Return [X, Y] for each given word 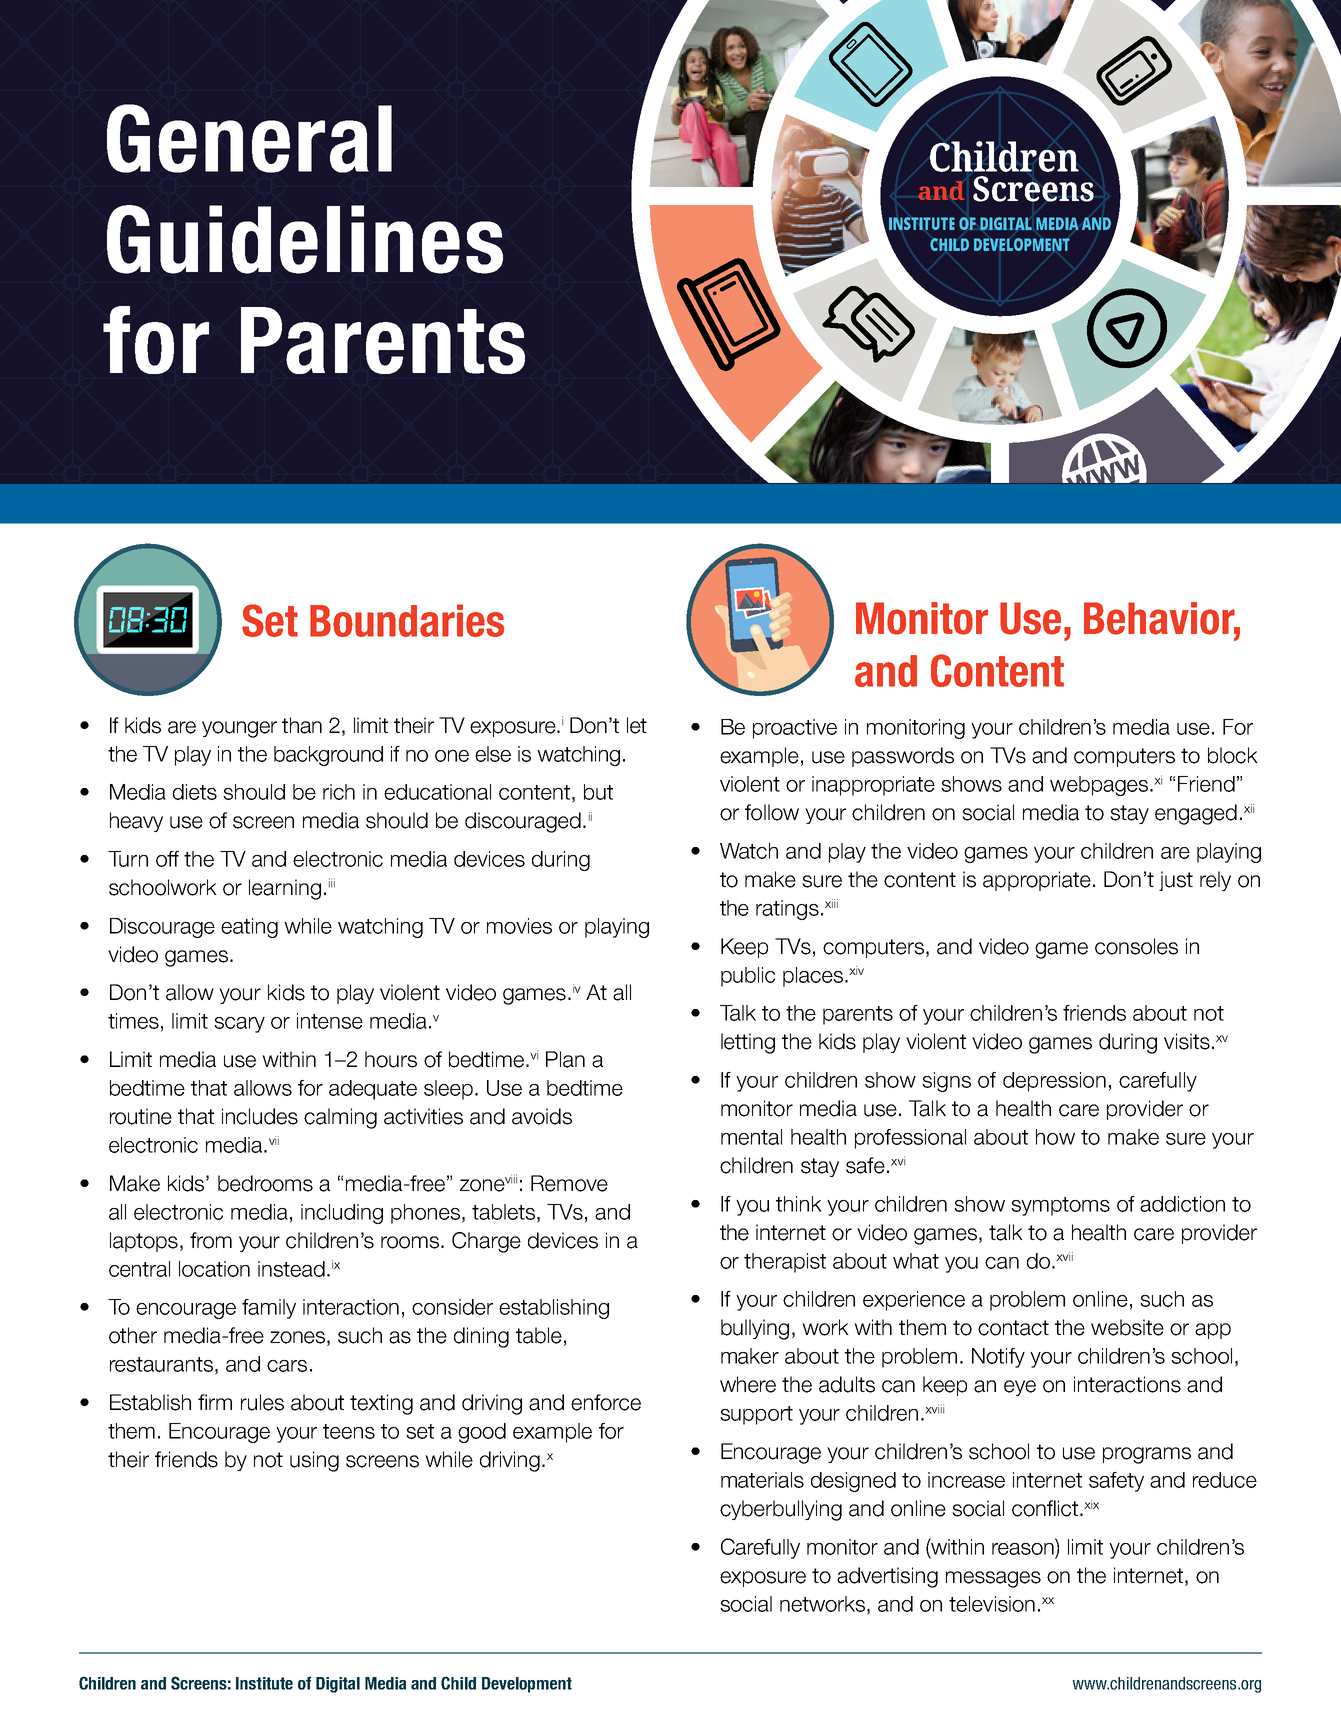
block [1233, 755]
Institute [264, 1683]
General [249, 138]
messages [993, 1579]
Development [527, 1685]
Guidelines [305, 239]
